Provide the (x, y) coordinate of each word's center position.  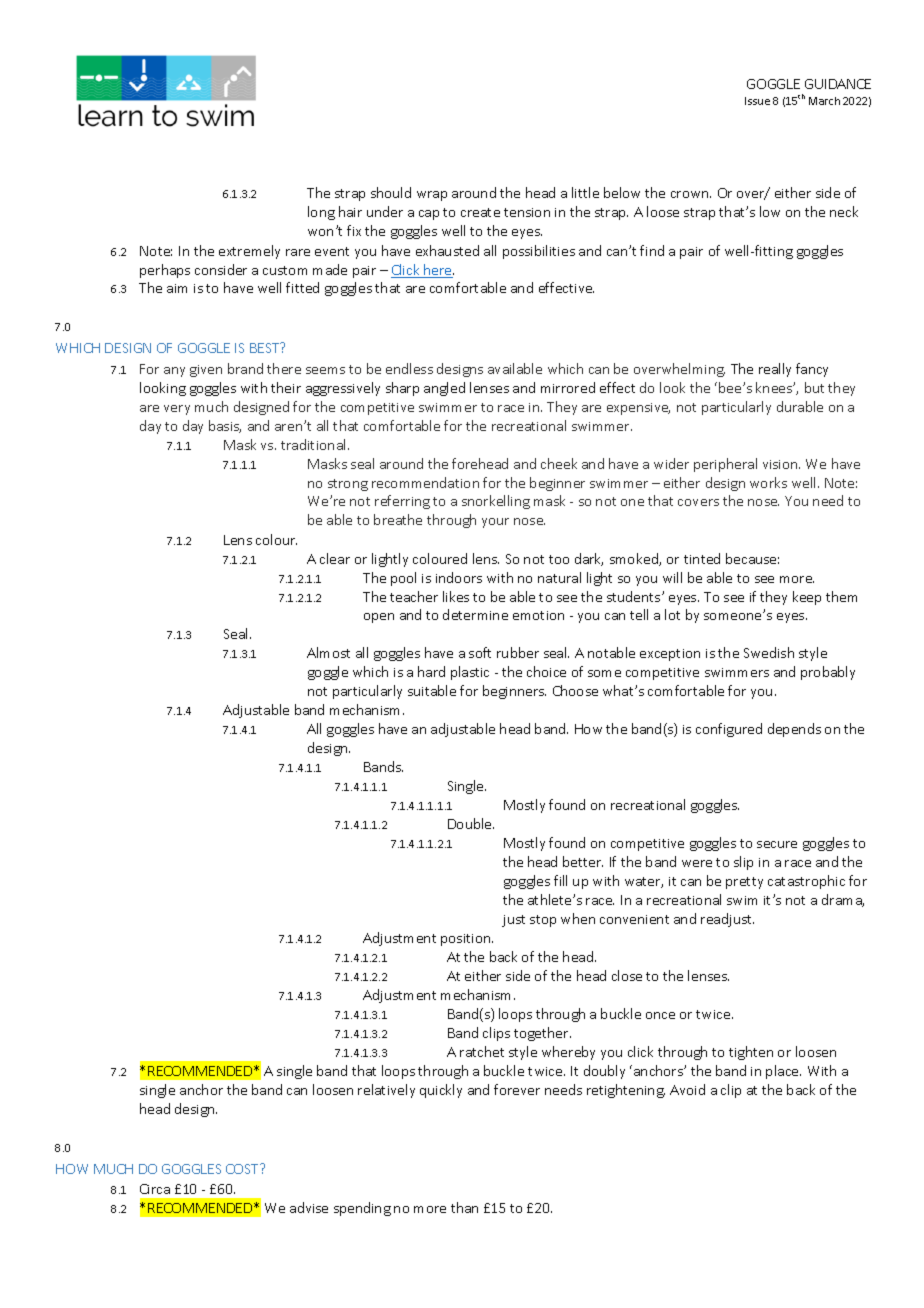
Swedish (769, 652)
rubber (518, 652)
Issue (757, 101)
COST (243, 1169)
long (321, 213)
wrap (432, 196)
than (464, 1207)
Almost (328, 652)
